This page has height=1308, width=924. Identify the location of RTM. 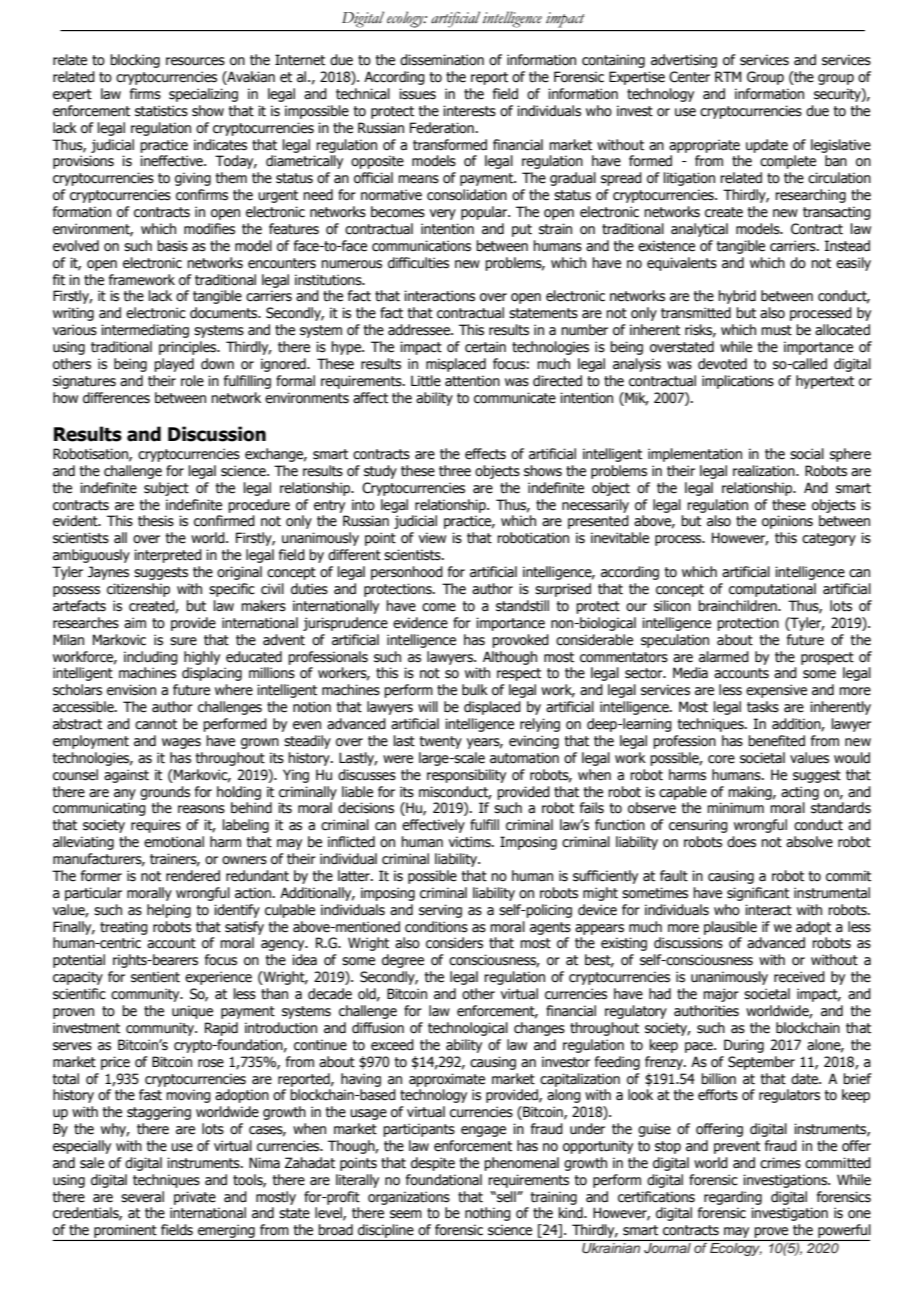
(728, 76).
